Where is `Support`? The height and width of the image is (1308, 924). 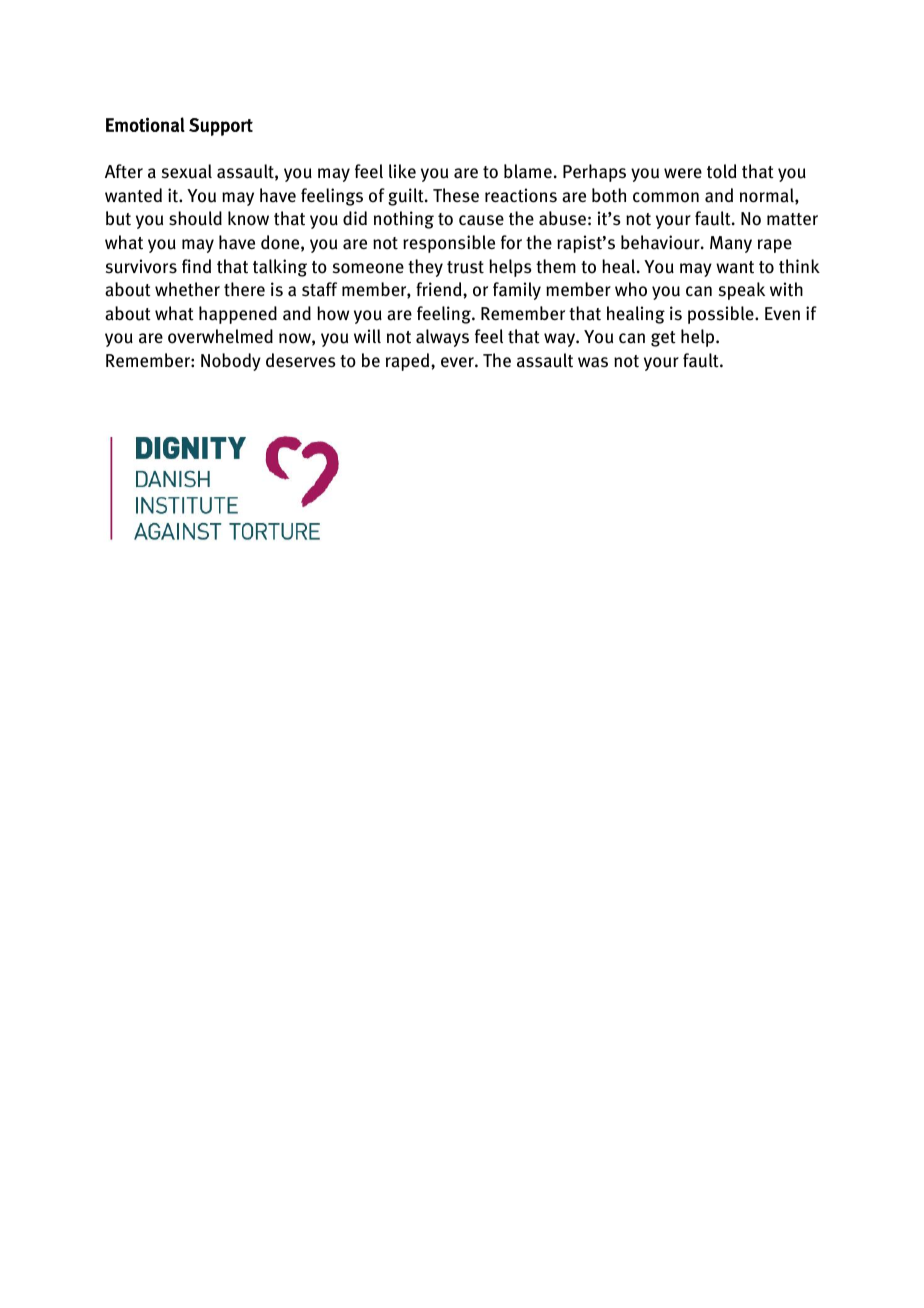 Support is located at coordinates (221, 127).
